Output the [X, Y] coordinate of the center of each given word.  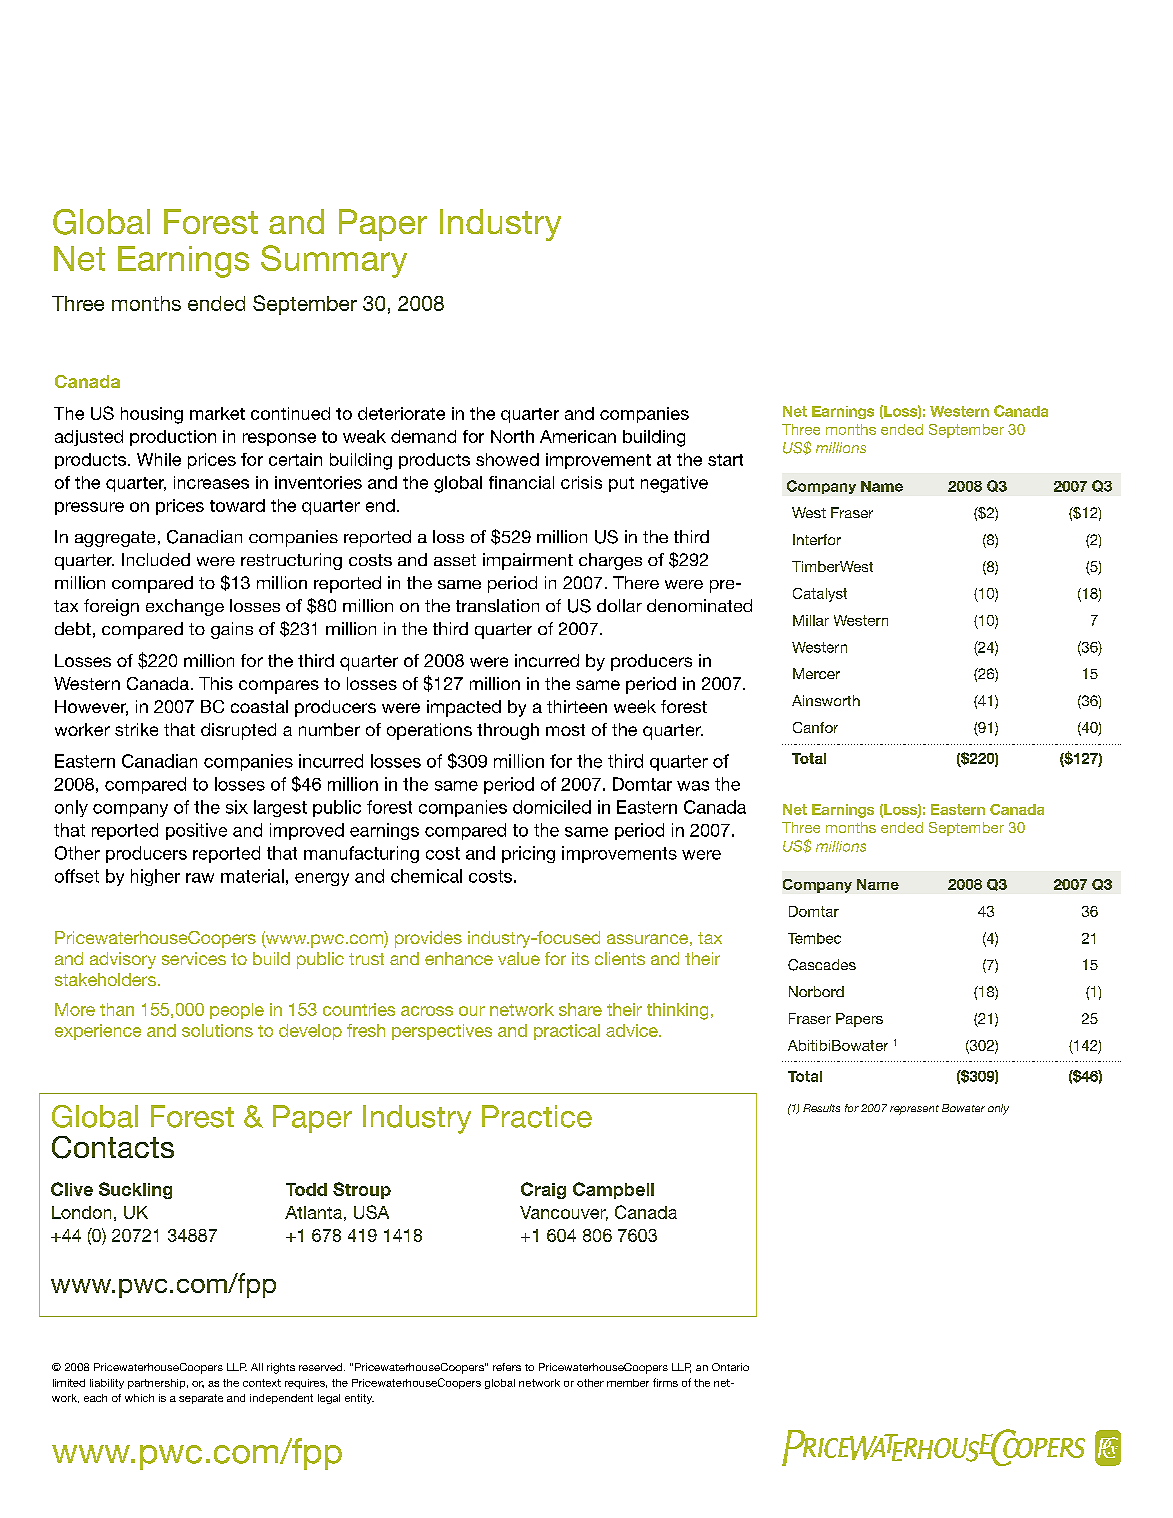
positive [196, 831]
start [725, 460]
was [693, 786]
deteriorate [401, 413]
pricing [528, 854]
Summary [334, 261]
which [139, 1398]
